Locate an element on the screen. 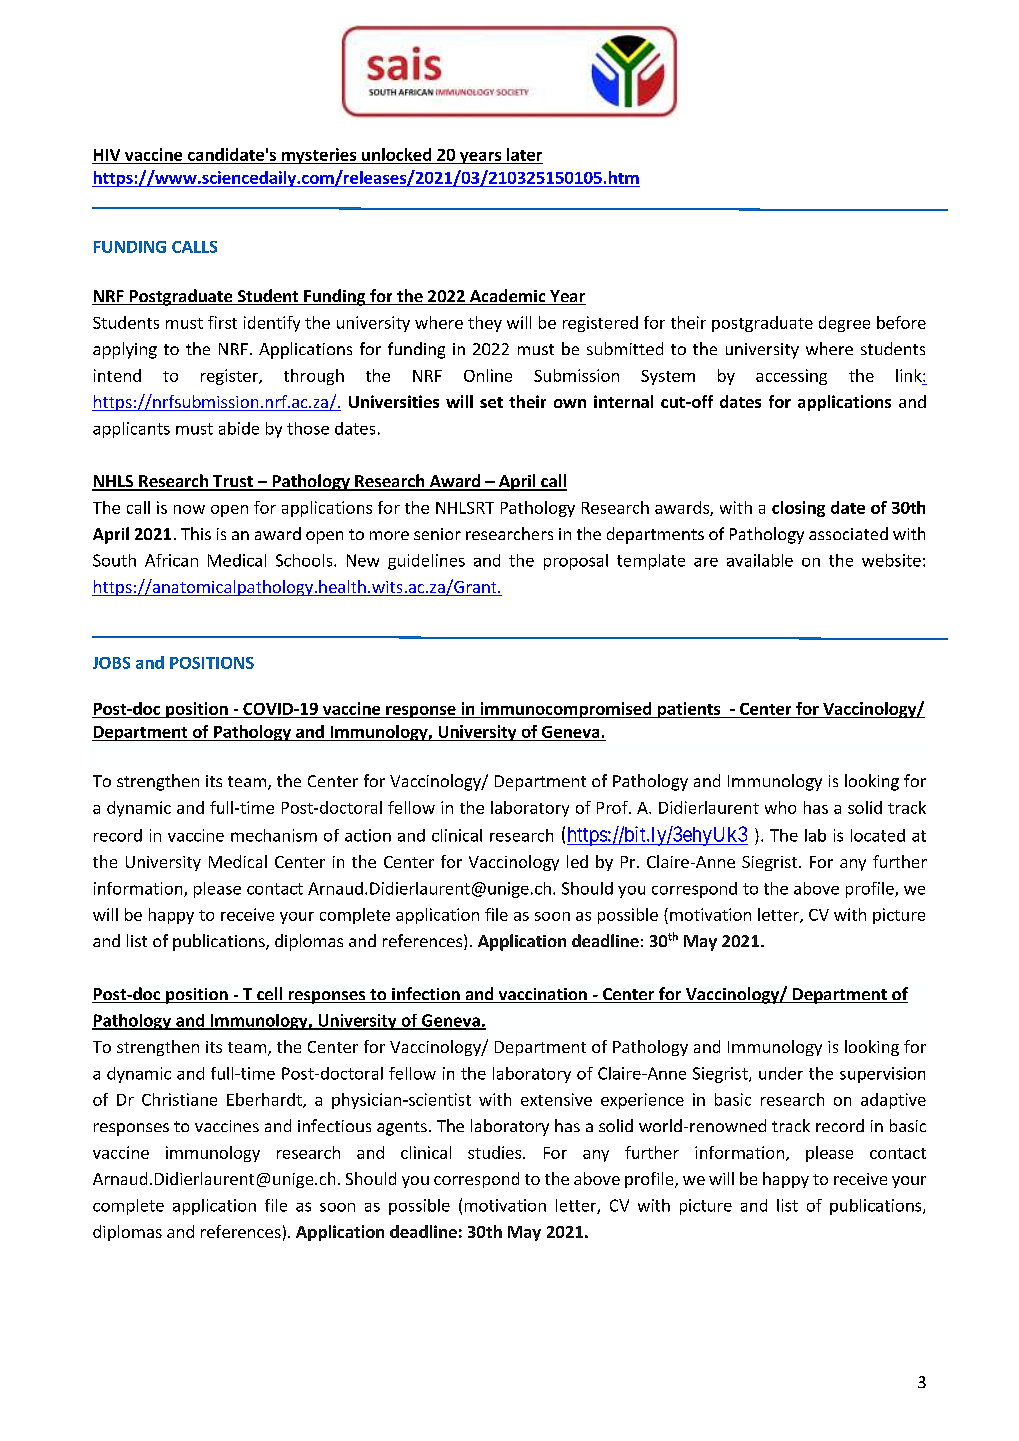 The image size is (1019, 1441). HIV is located at coordinates (107, 155).
